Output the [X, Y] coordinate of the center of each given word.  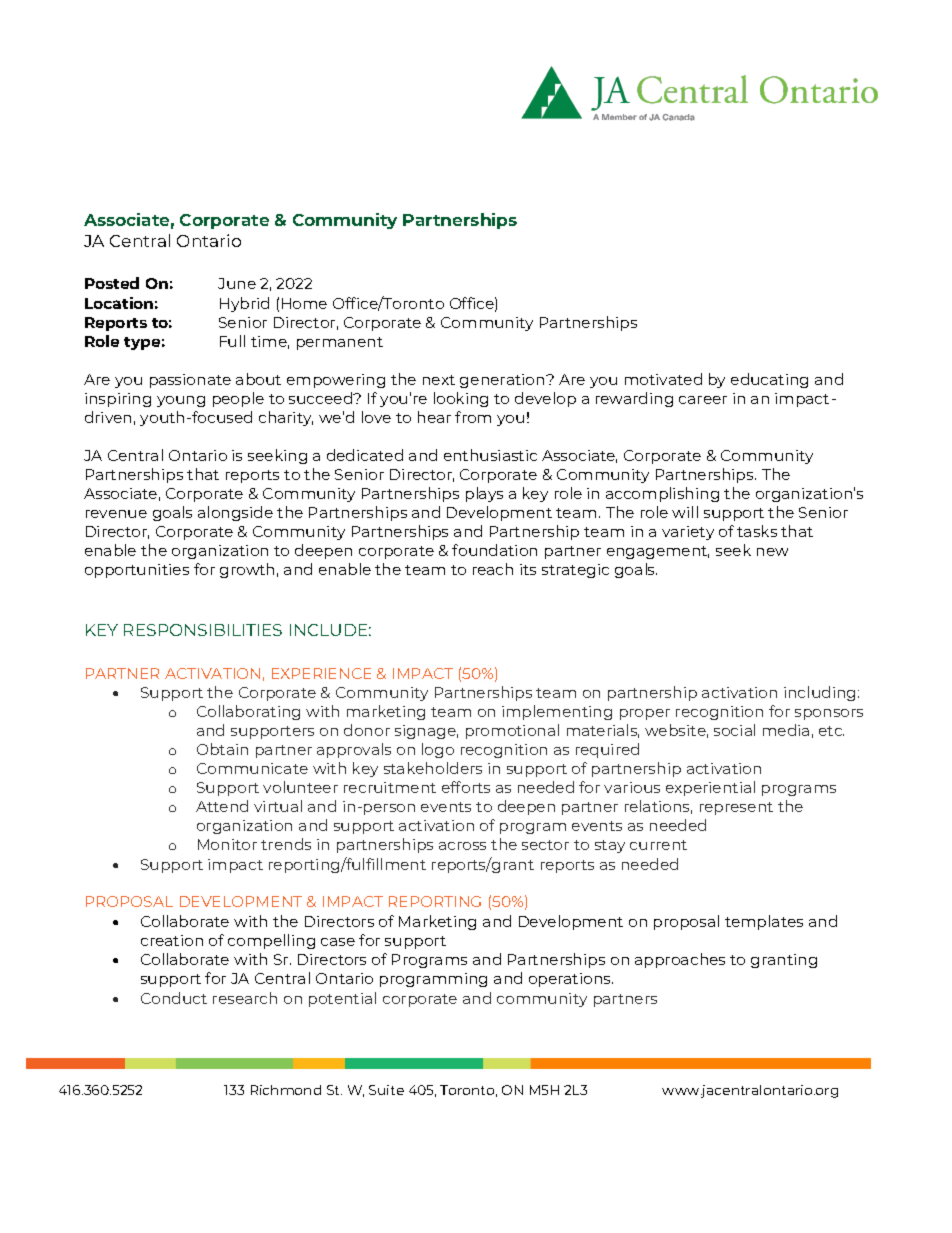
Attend [222, 806]
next [439, 380]
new [772, 552]
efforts [466, 787]
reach [493, 569]
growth [247, 570]
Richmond [286, 1090]
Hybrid [244, 304]
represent [736, 808]
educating [769, 380]
